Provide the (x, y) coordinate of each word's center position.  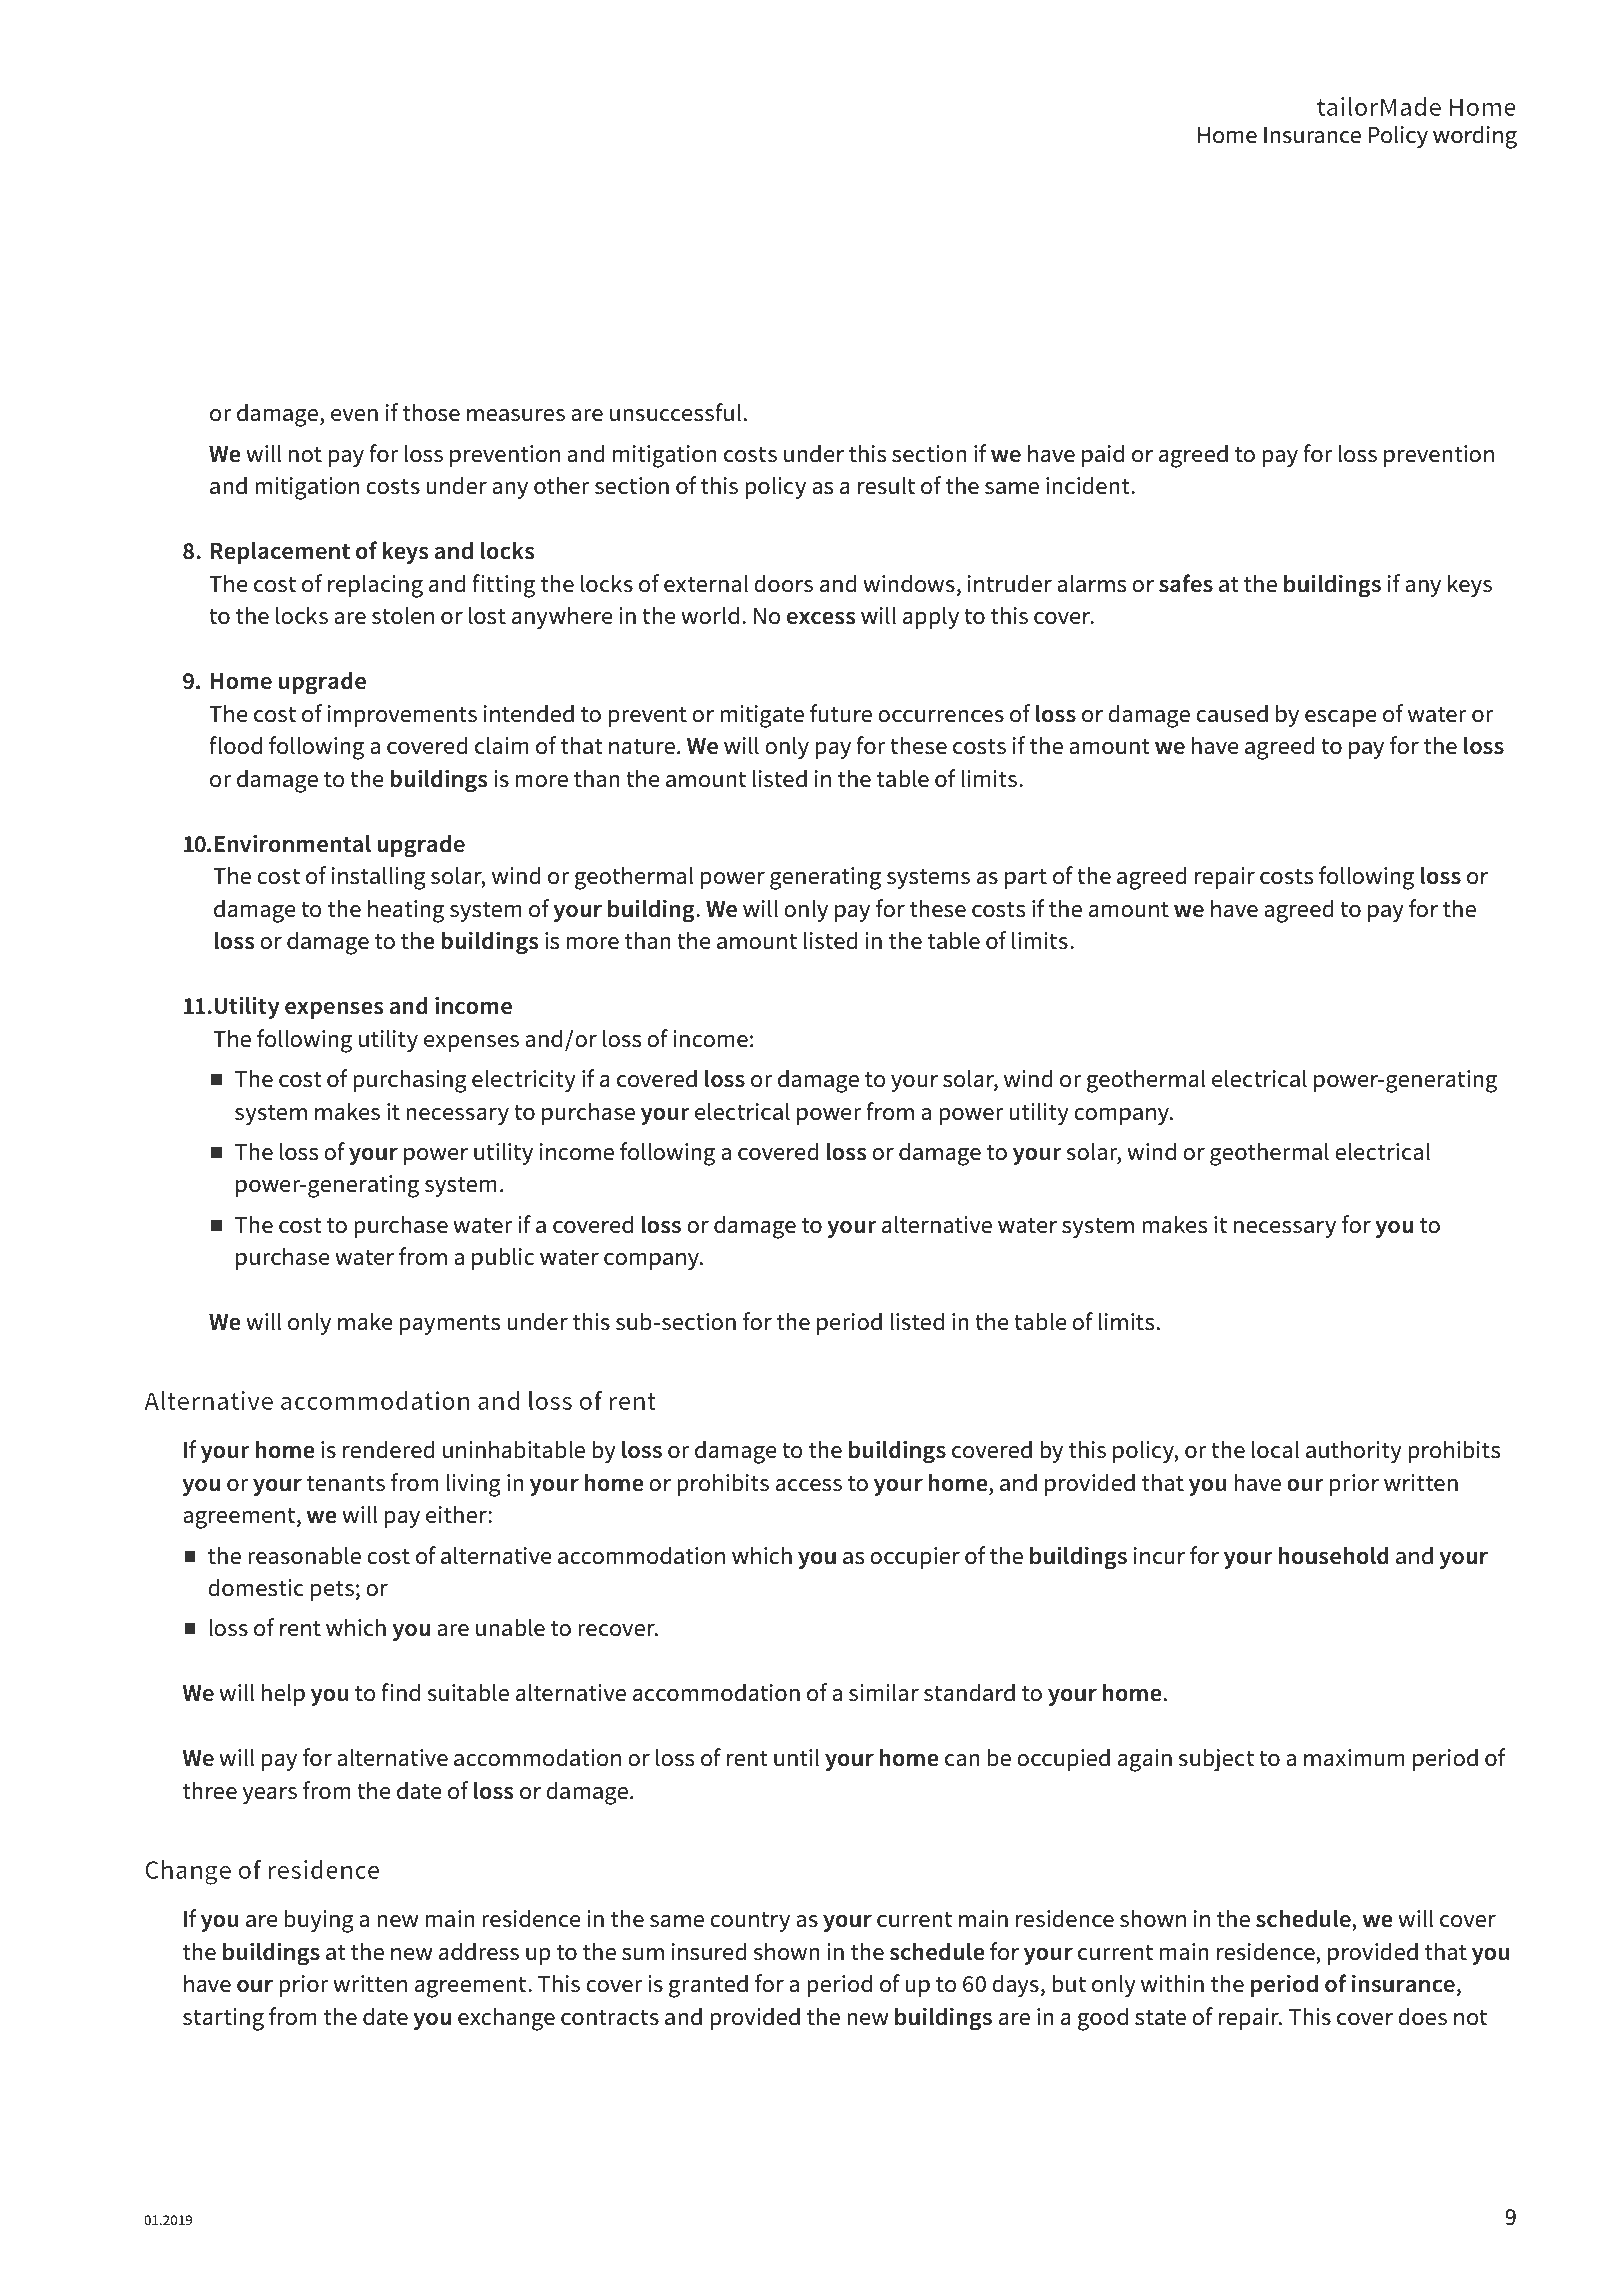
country (750, 1922)
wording (1475, 137)
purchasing (410, 1081)
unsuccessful (675, 412)
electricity (524, 1080)
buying (319, 1921)
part (1026, 879)
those (431, 412)
